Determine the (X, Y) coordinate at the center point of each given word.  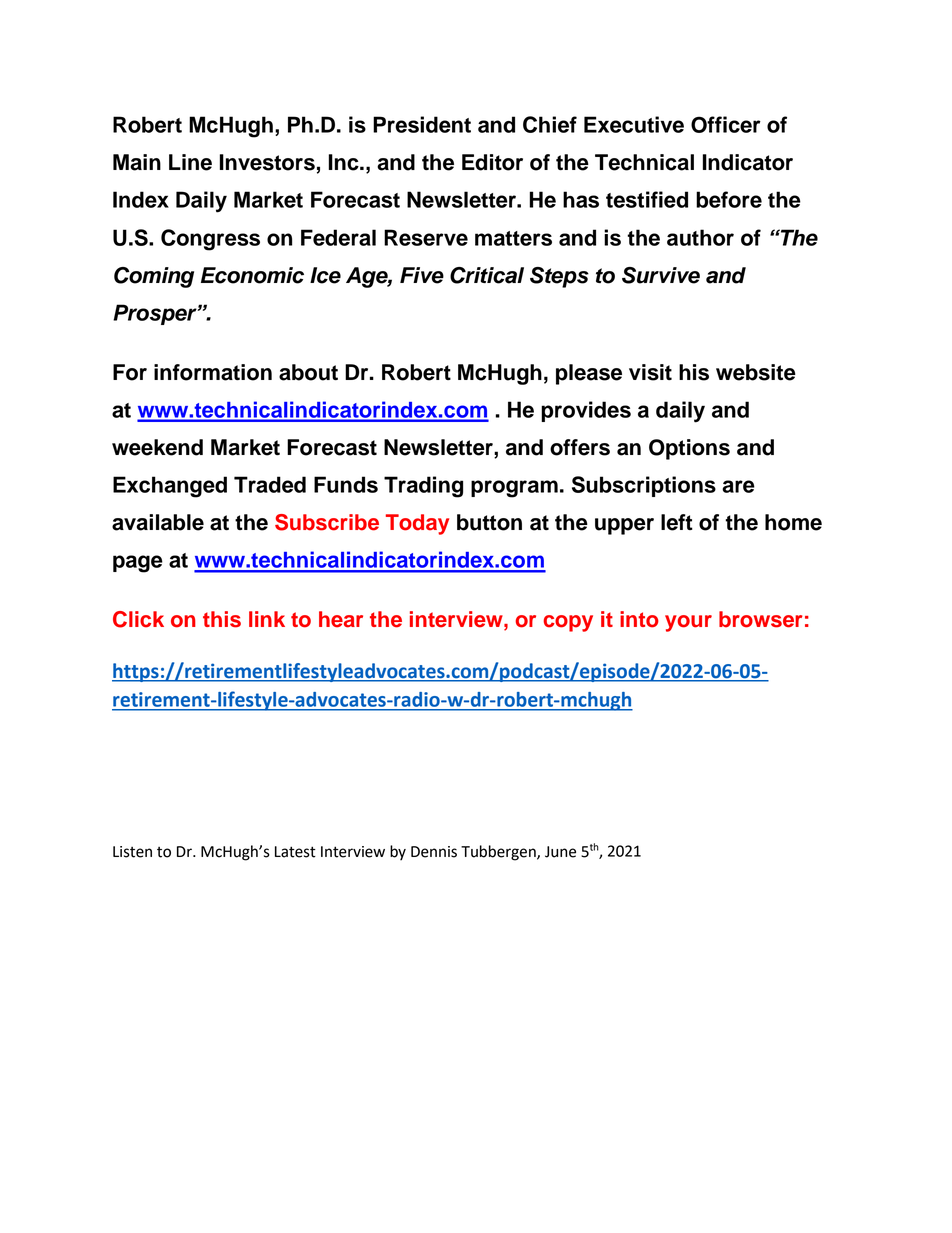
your (688, 623)
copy (568, 623)
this (222, 619)
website (756, 372)
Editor (492, 162)
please (589, 374)
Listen (132, 852)
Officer (726, 124)
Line (190, 162)
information (213, 372)
